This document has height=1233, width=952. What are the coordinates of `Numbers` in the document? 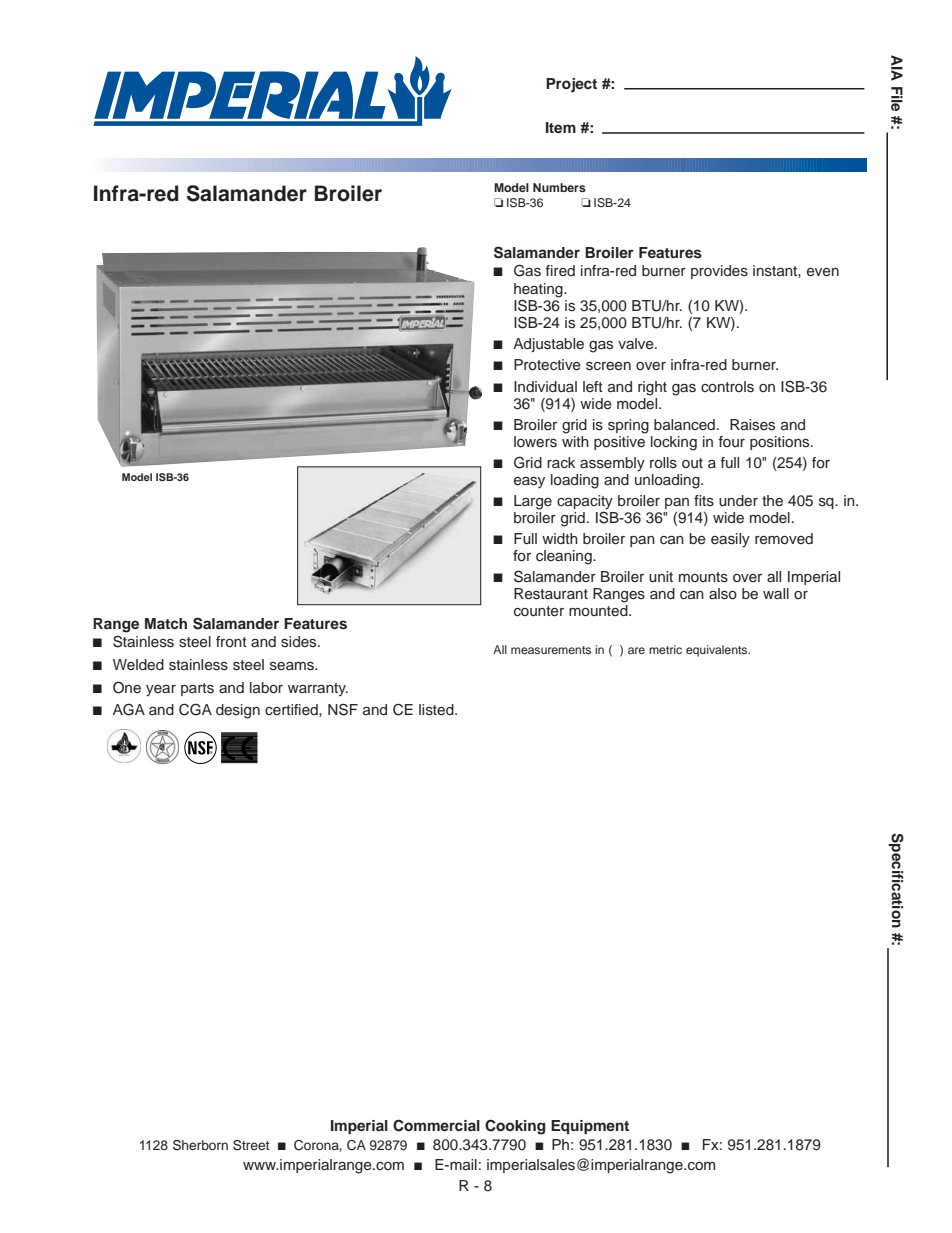 It's located at (559, 187).
